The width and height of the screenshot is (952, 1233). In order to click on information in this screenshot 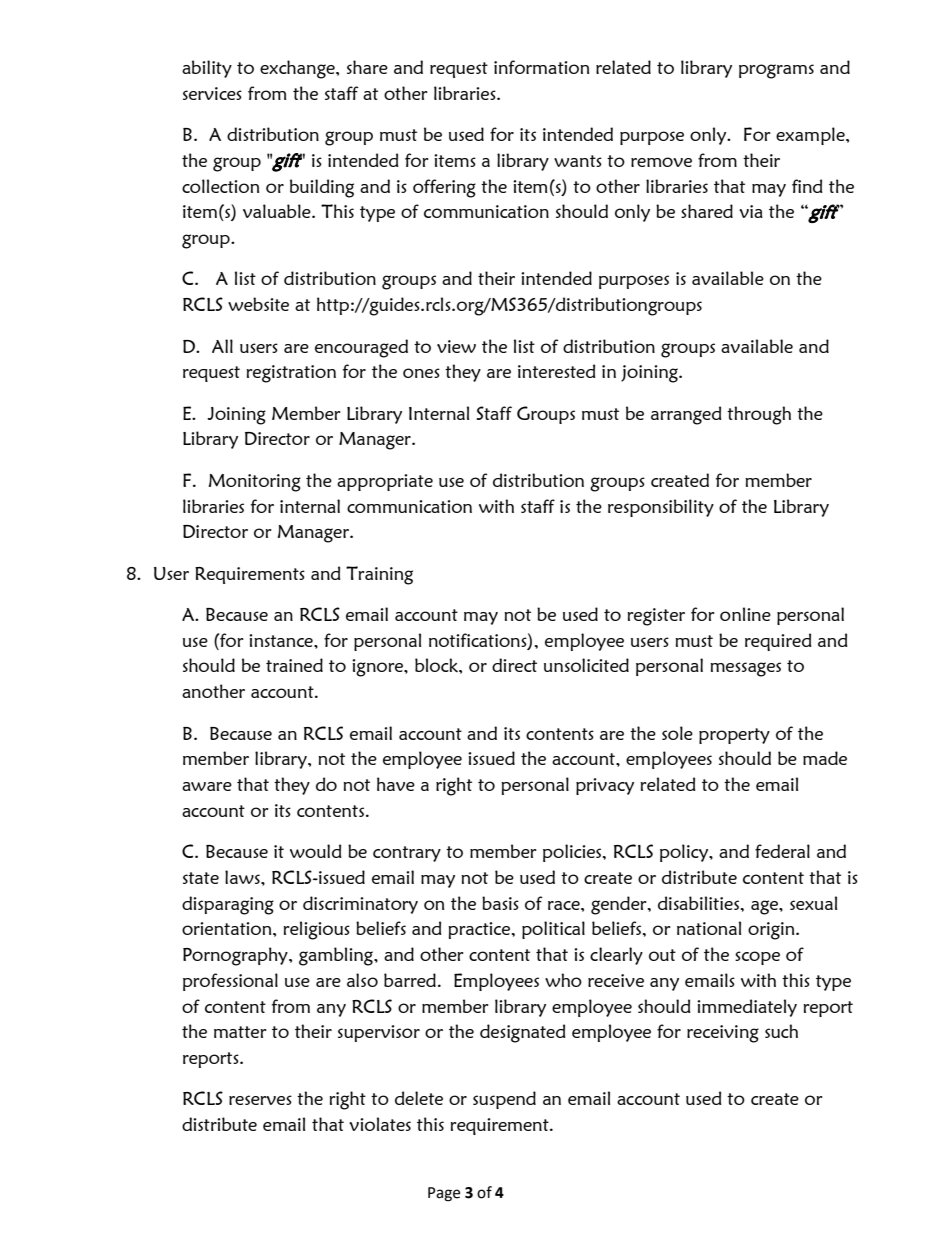, I will do `click(541, 67)`.
